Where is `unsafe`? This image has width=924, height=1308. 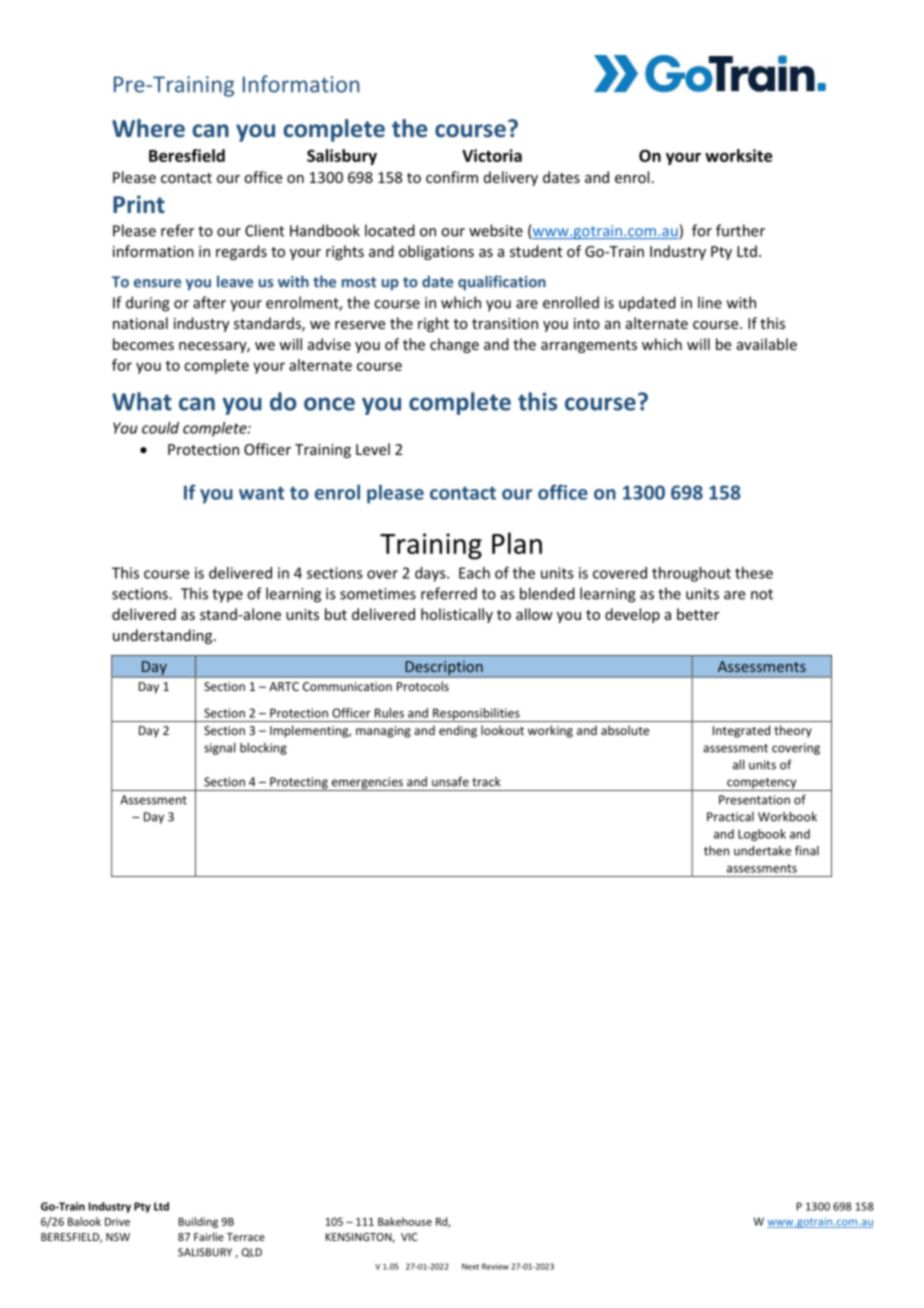
unsafe is located at coordinates (450, 781).
